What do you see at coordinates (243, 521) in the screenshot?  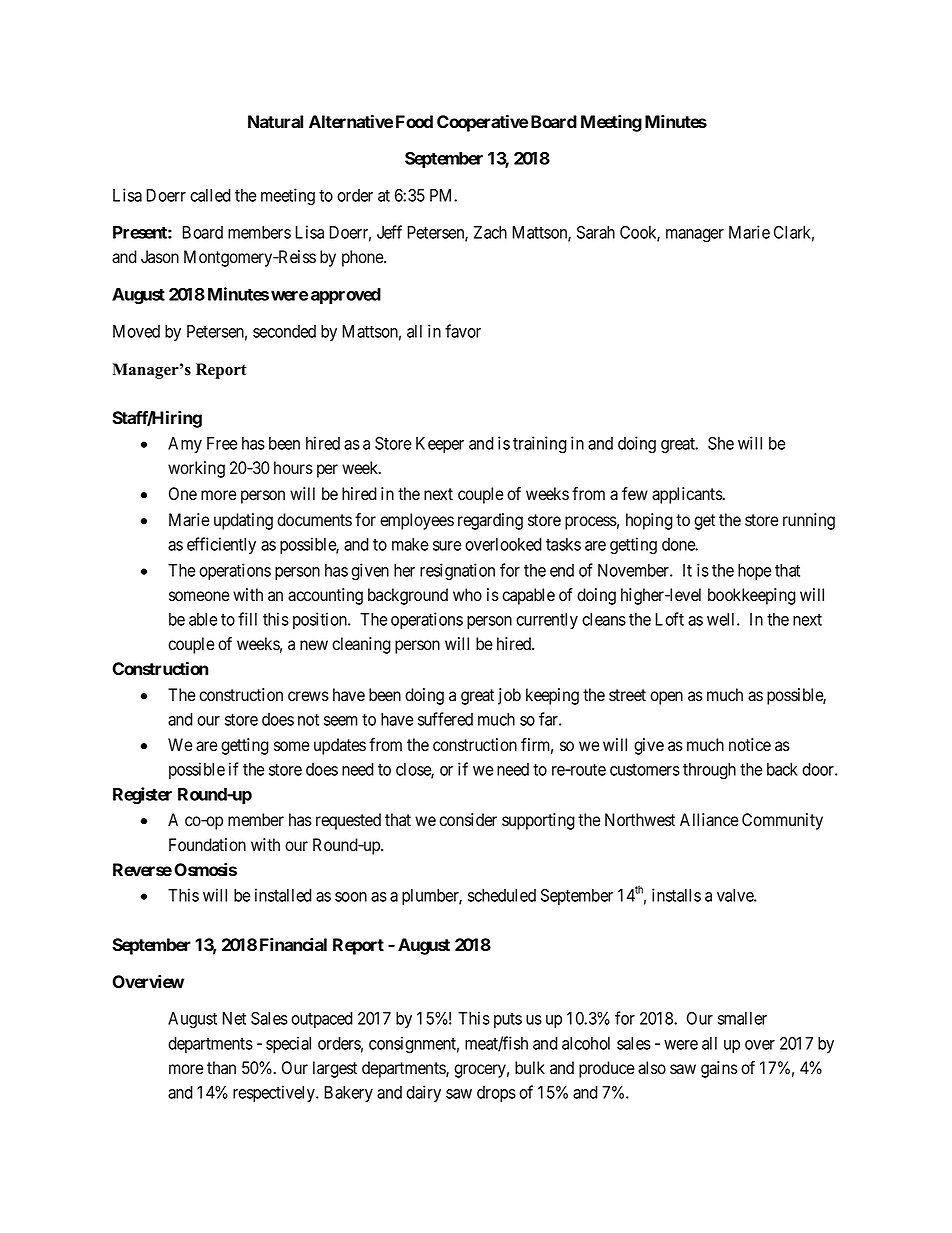 I see `updating` at bounding box center [243, 521].
